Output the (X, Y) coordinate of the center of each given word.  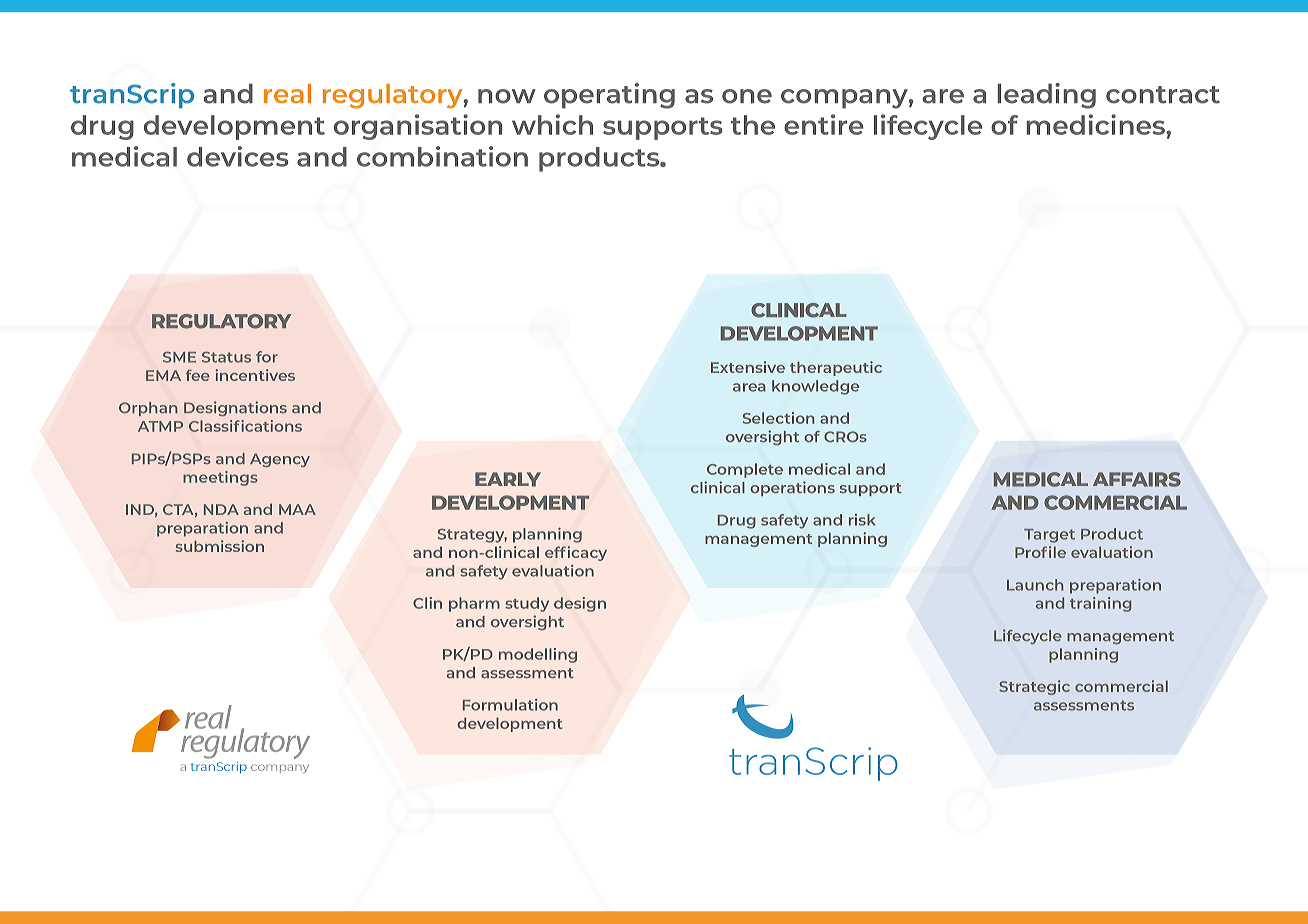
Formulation (510, 705)
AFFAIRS (1137, 479)
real (287, 93)
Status (226, 357)
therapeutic (836, 368)
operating (609, 96)
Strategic (1034, 687)
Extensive (748, 367)
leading (1046, 96)
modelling (538, 655)
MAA (297, 509)
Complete (745, 470)
